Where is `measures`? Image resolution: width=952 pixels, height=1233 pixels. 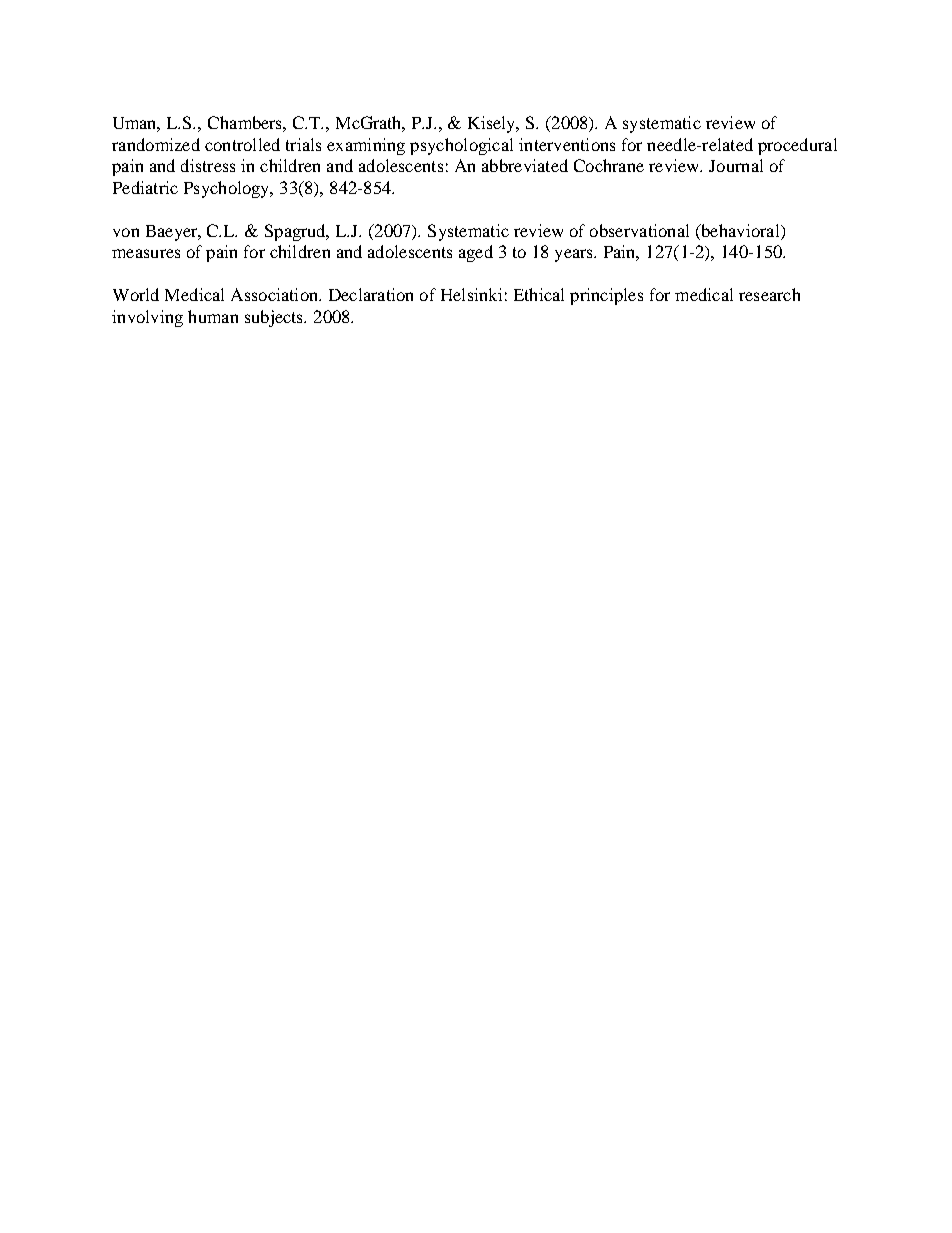 measures is located at coordinates (146, 253).
